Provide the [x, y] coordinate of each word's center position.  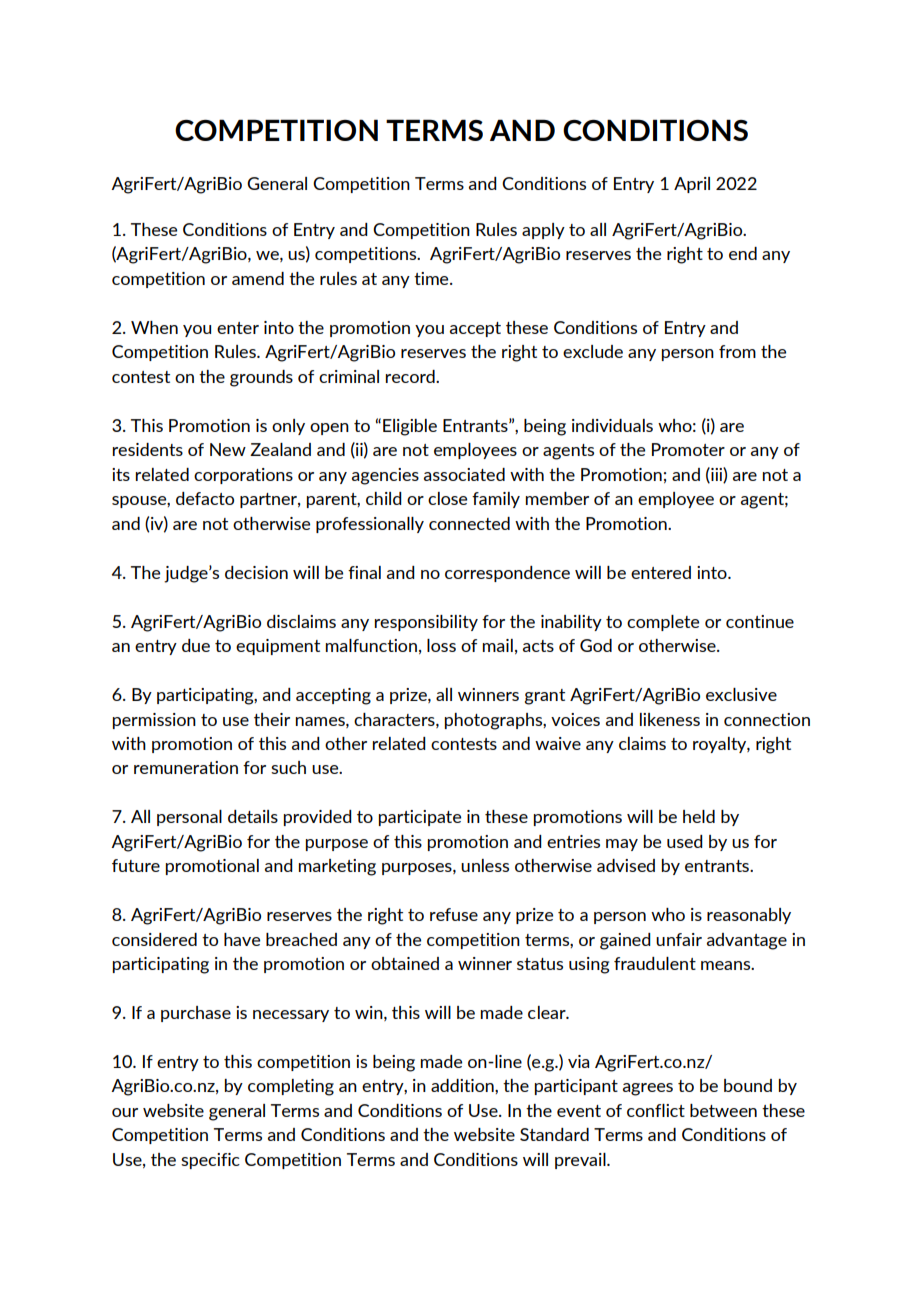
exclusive [741, 694]
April [692, 185]
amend [258, 278]
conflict [656, 1110]
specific [210, 1161]
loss [441, 645]
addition [463, 1085]
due [196, 645]
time [432, 278]
